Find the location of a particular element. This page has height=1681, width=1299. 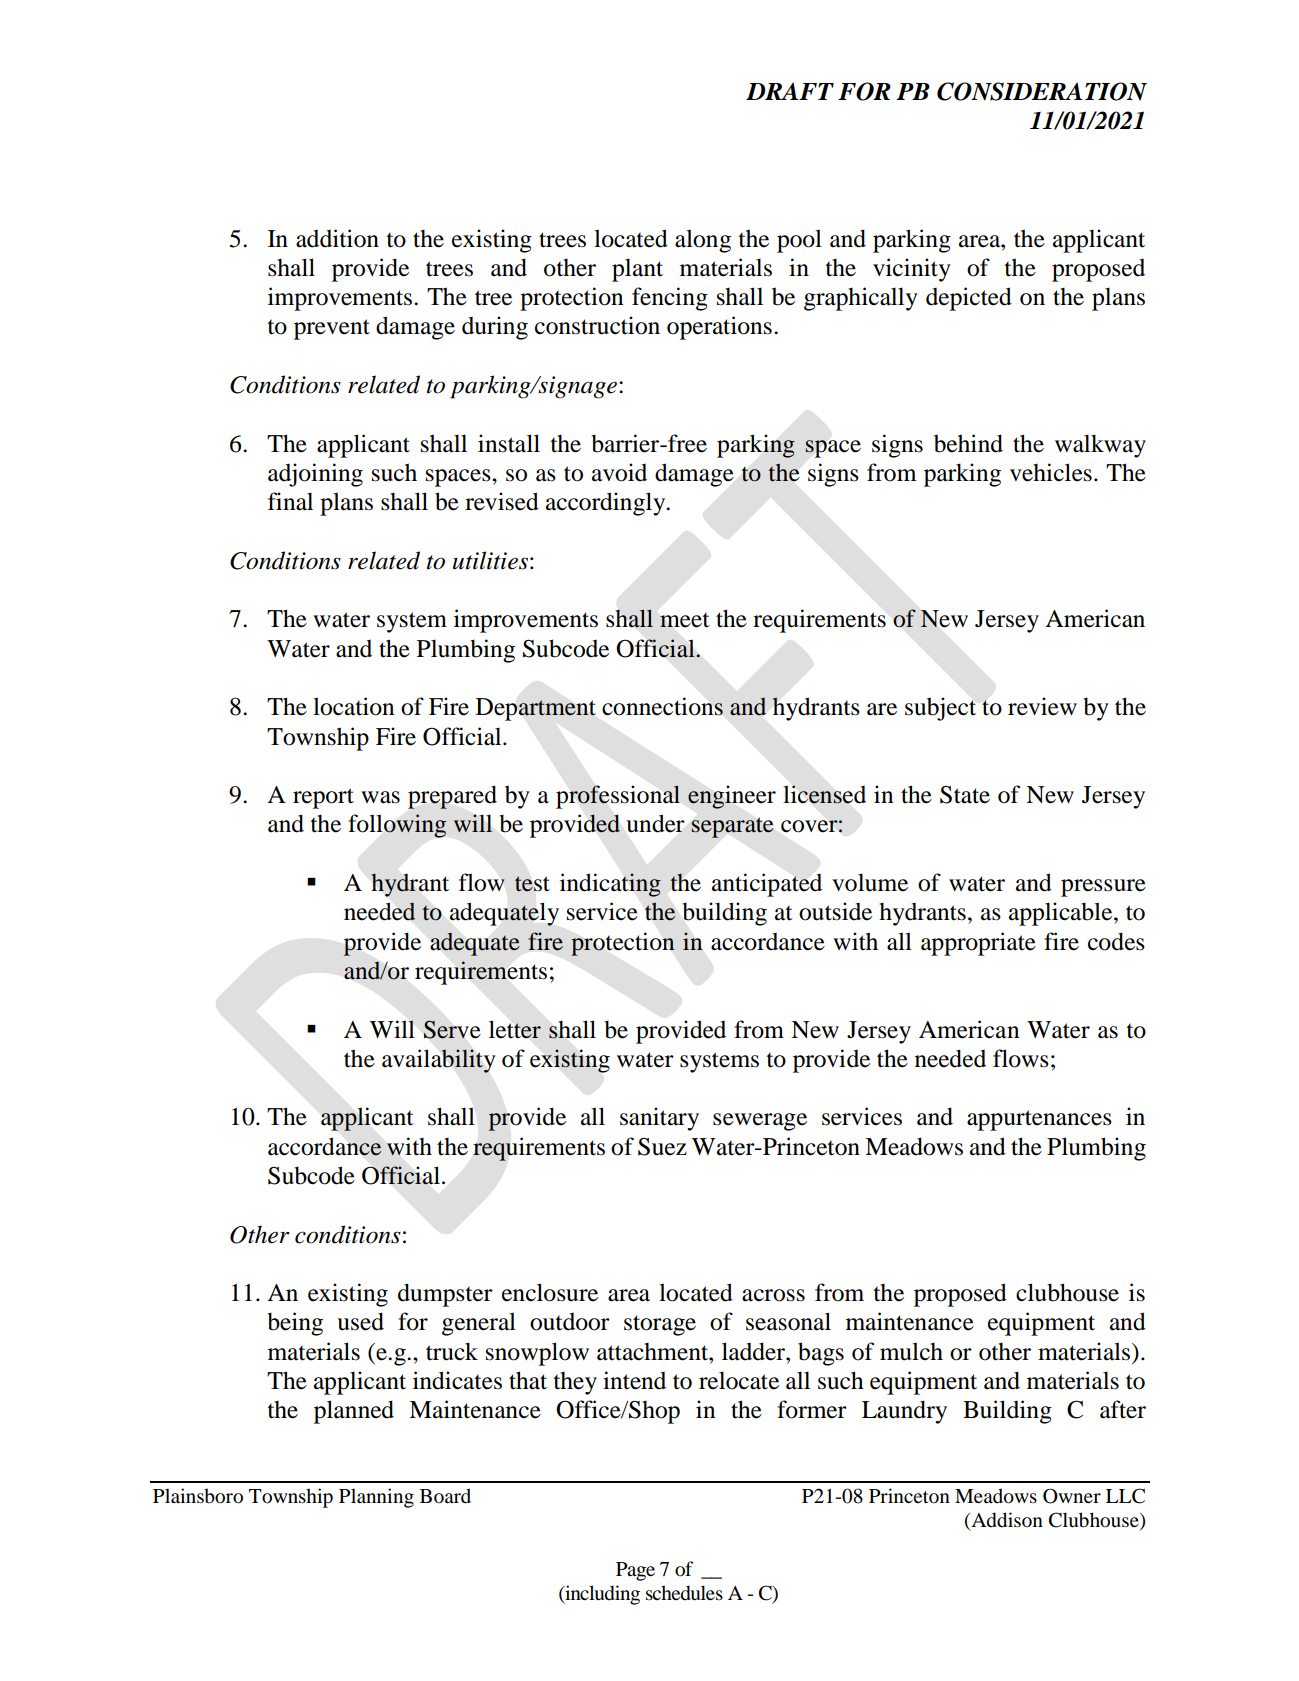

connections is located at coordinates (662, 706).
